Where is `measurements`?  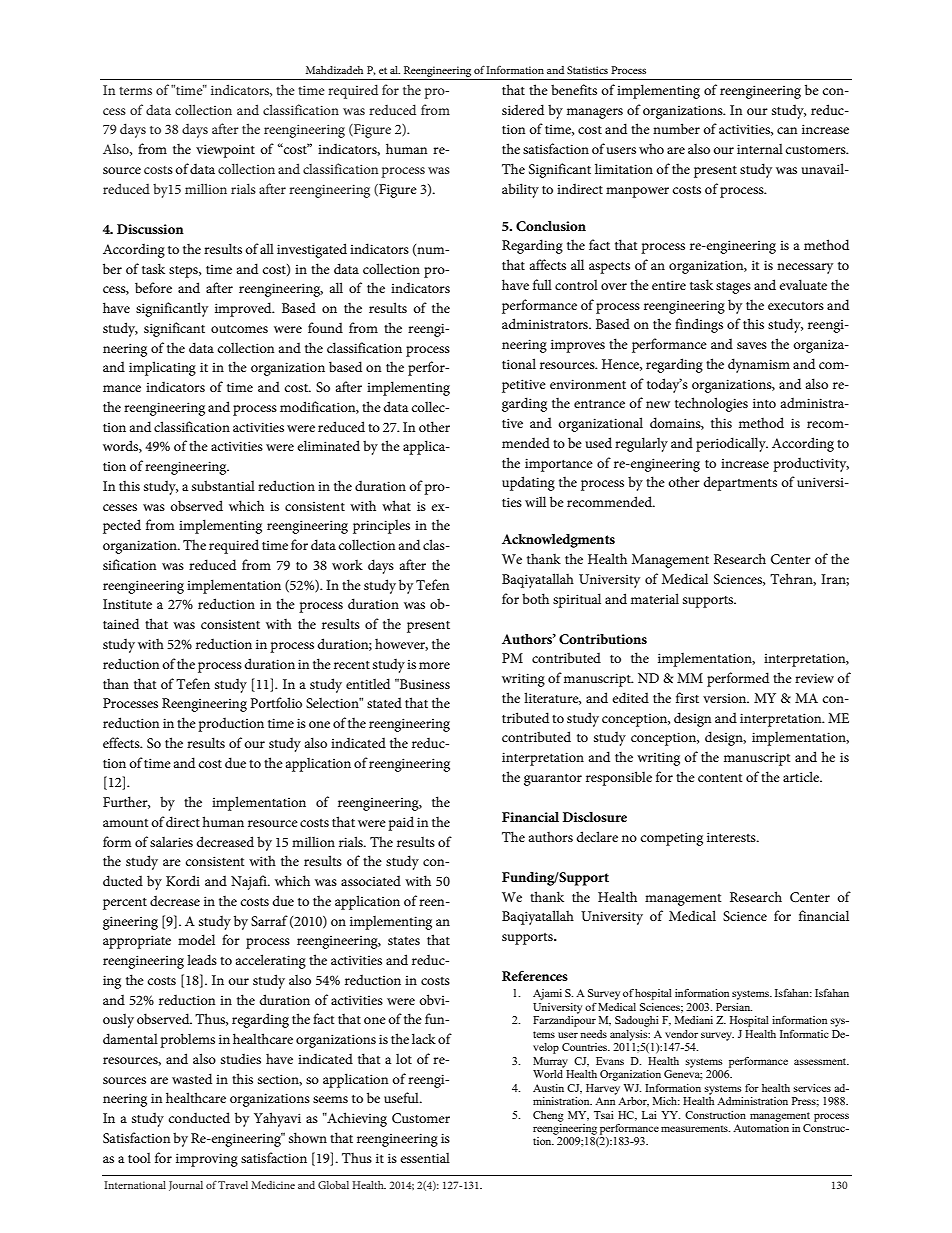
measurements is located at coordinates (695, 1128).
